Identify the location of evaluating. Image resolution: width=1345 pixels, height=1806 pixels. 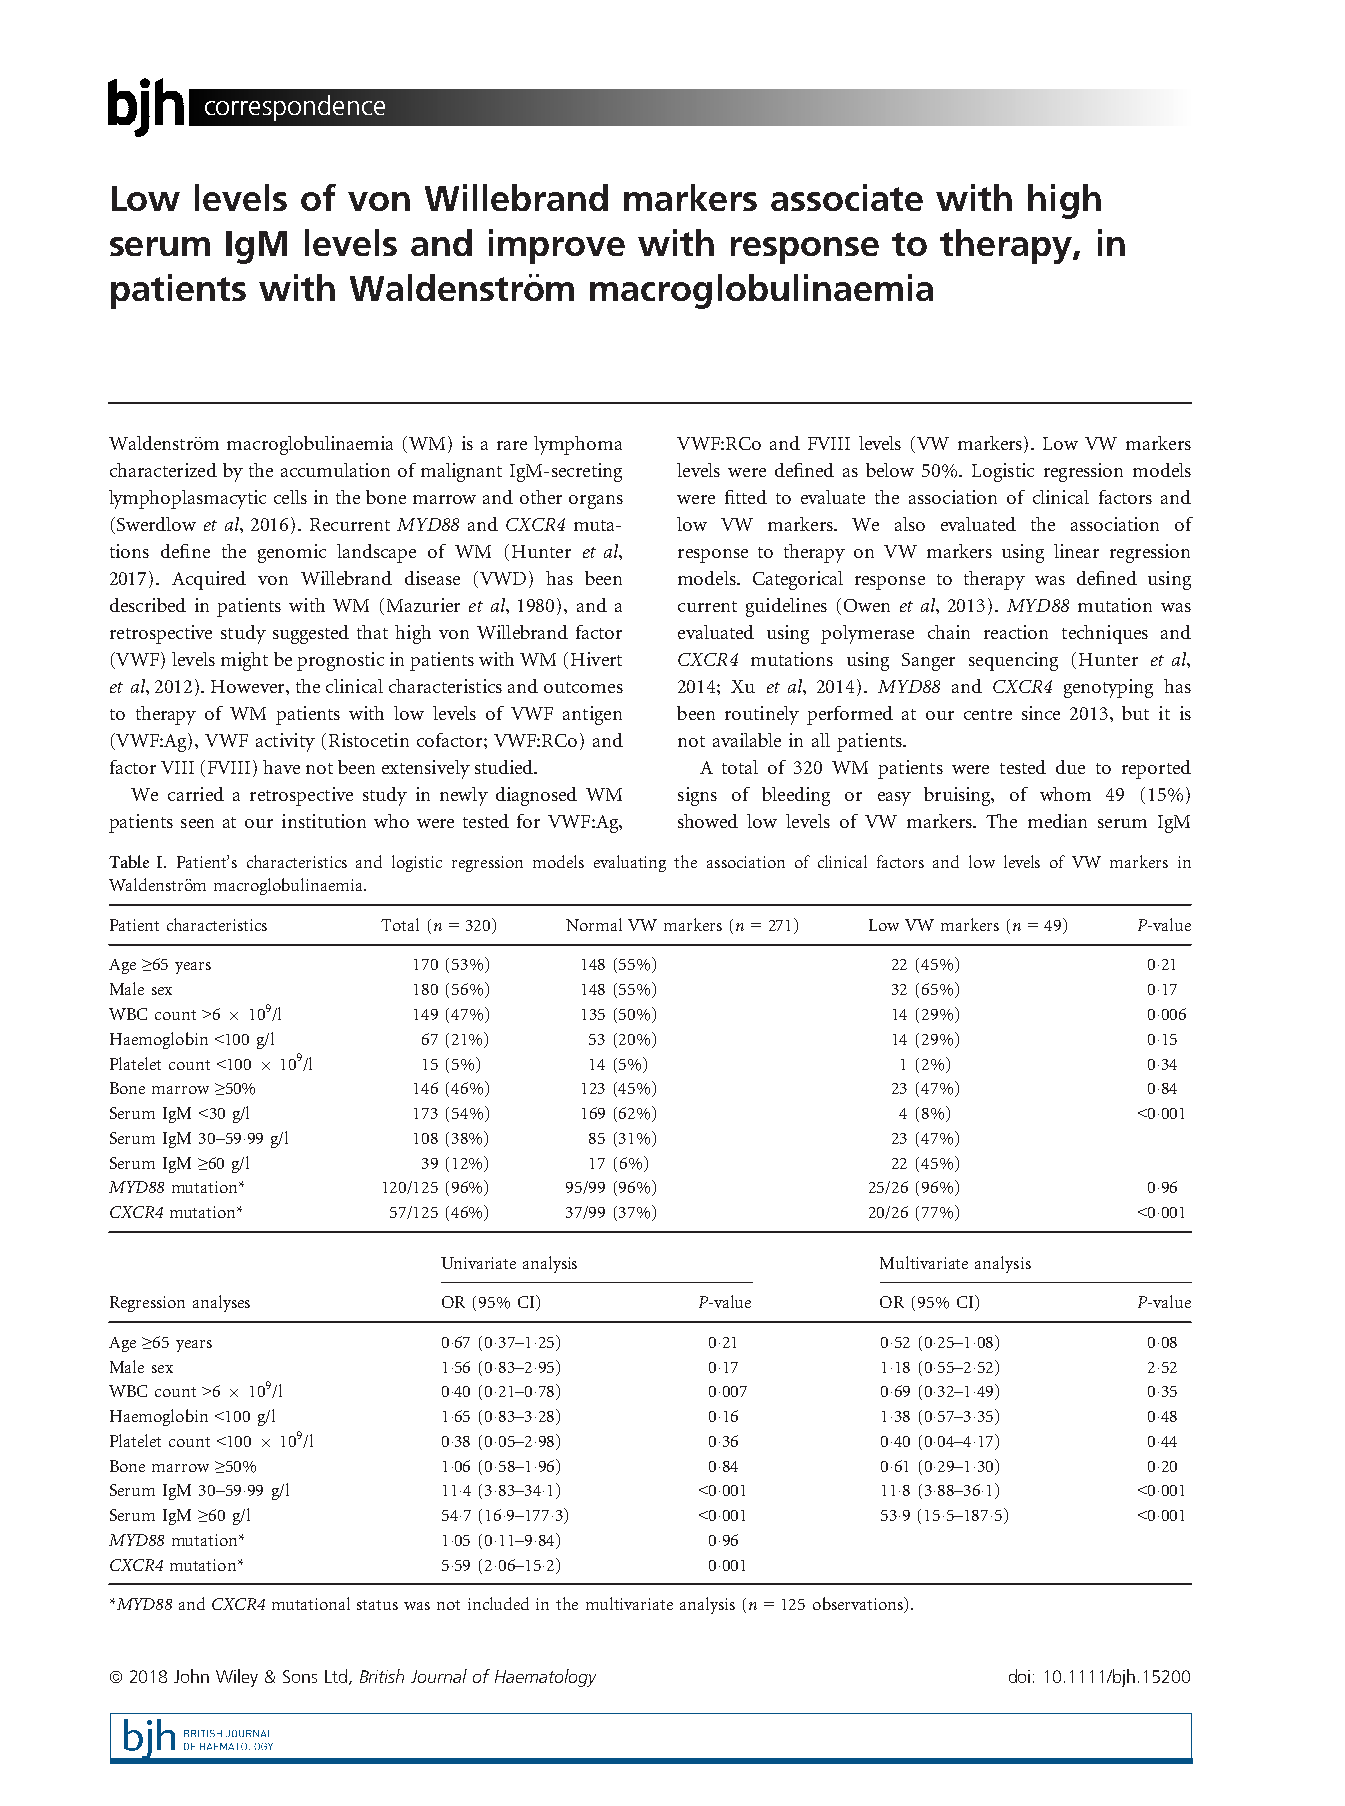
(630, 863).
